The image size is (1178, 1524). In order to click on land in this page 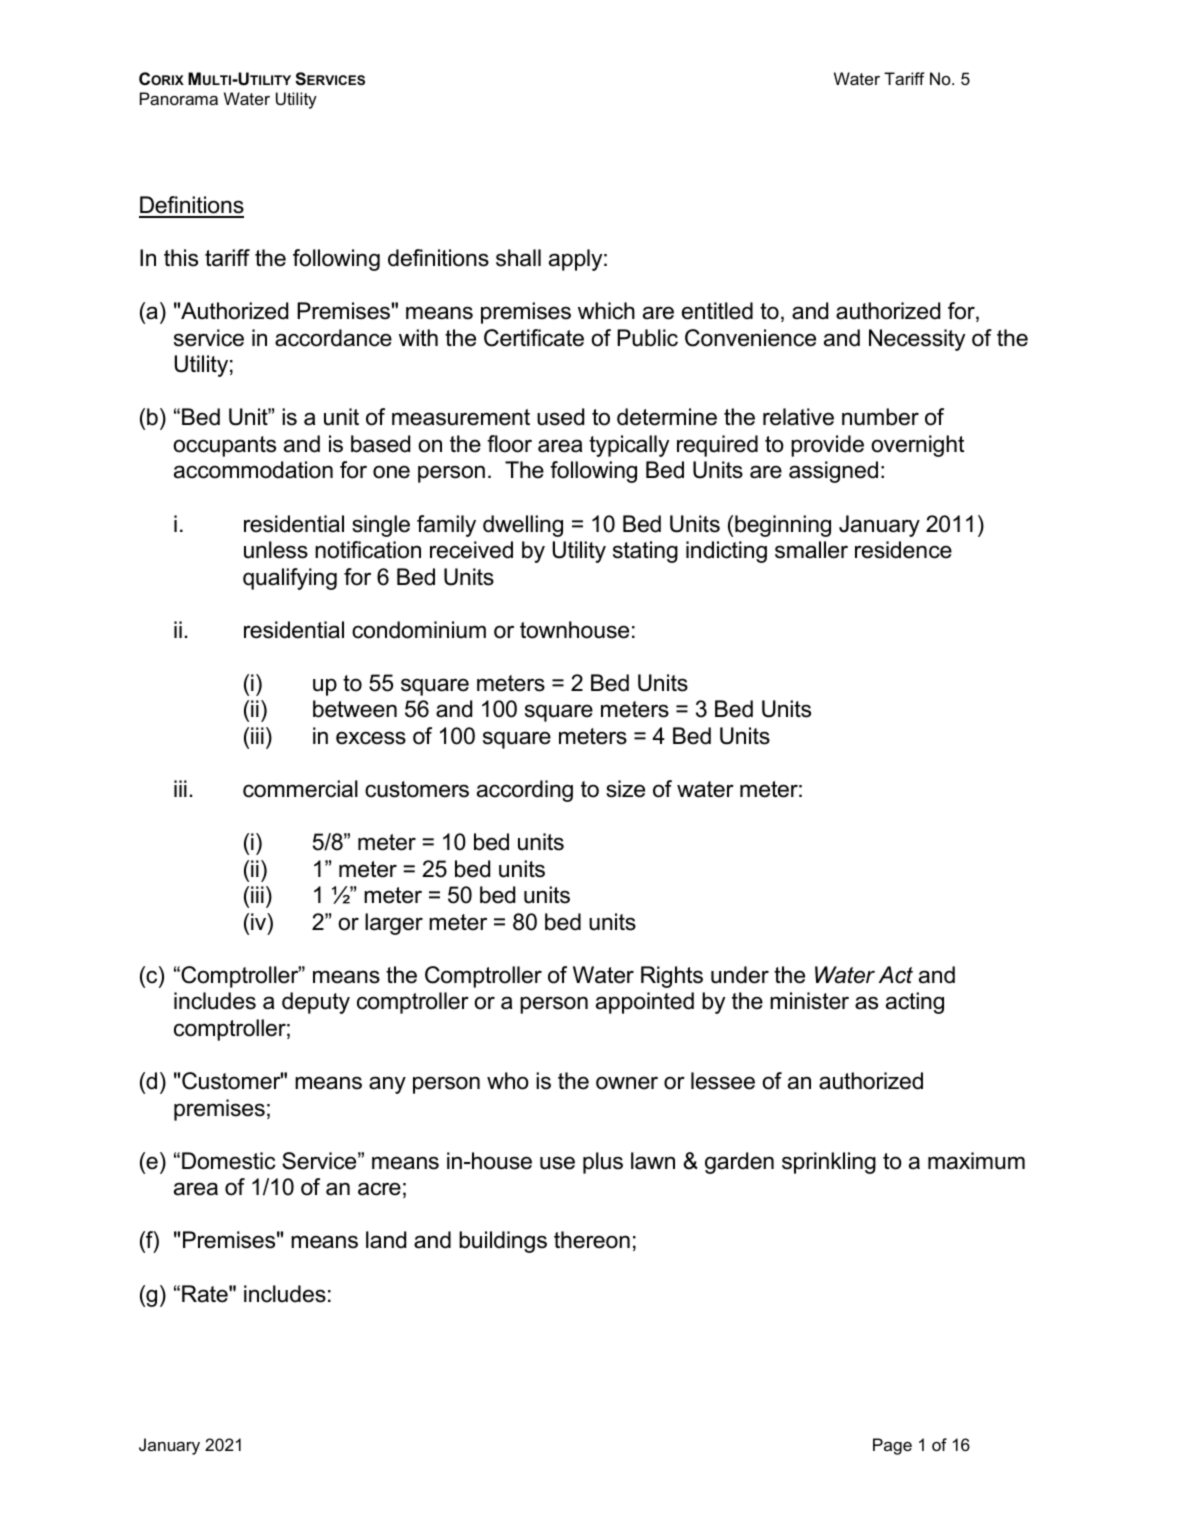, I will do `click(386, 1240)`.
